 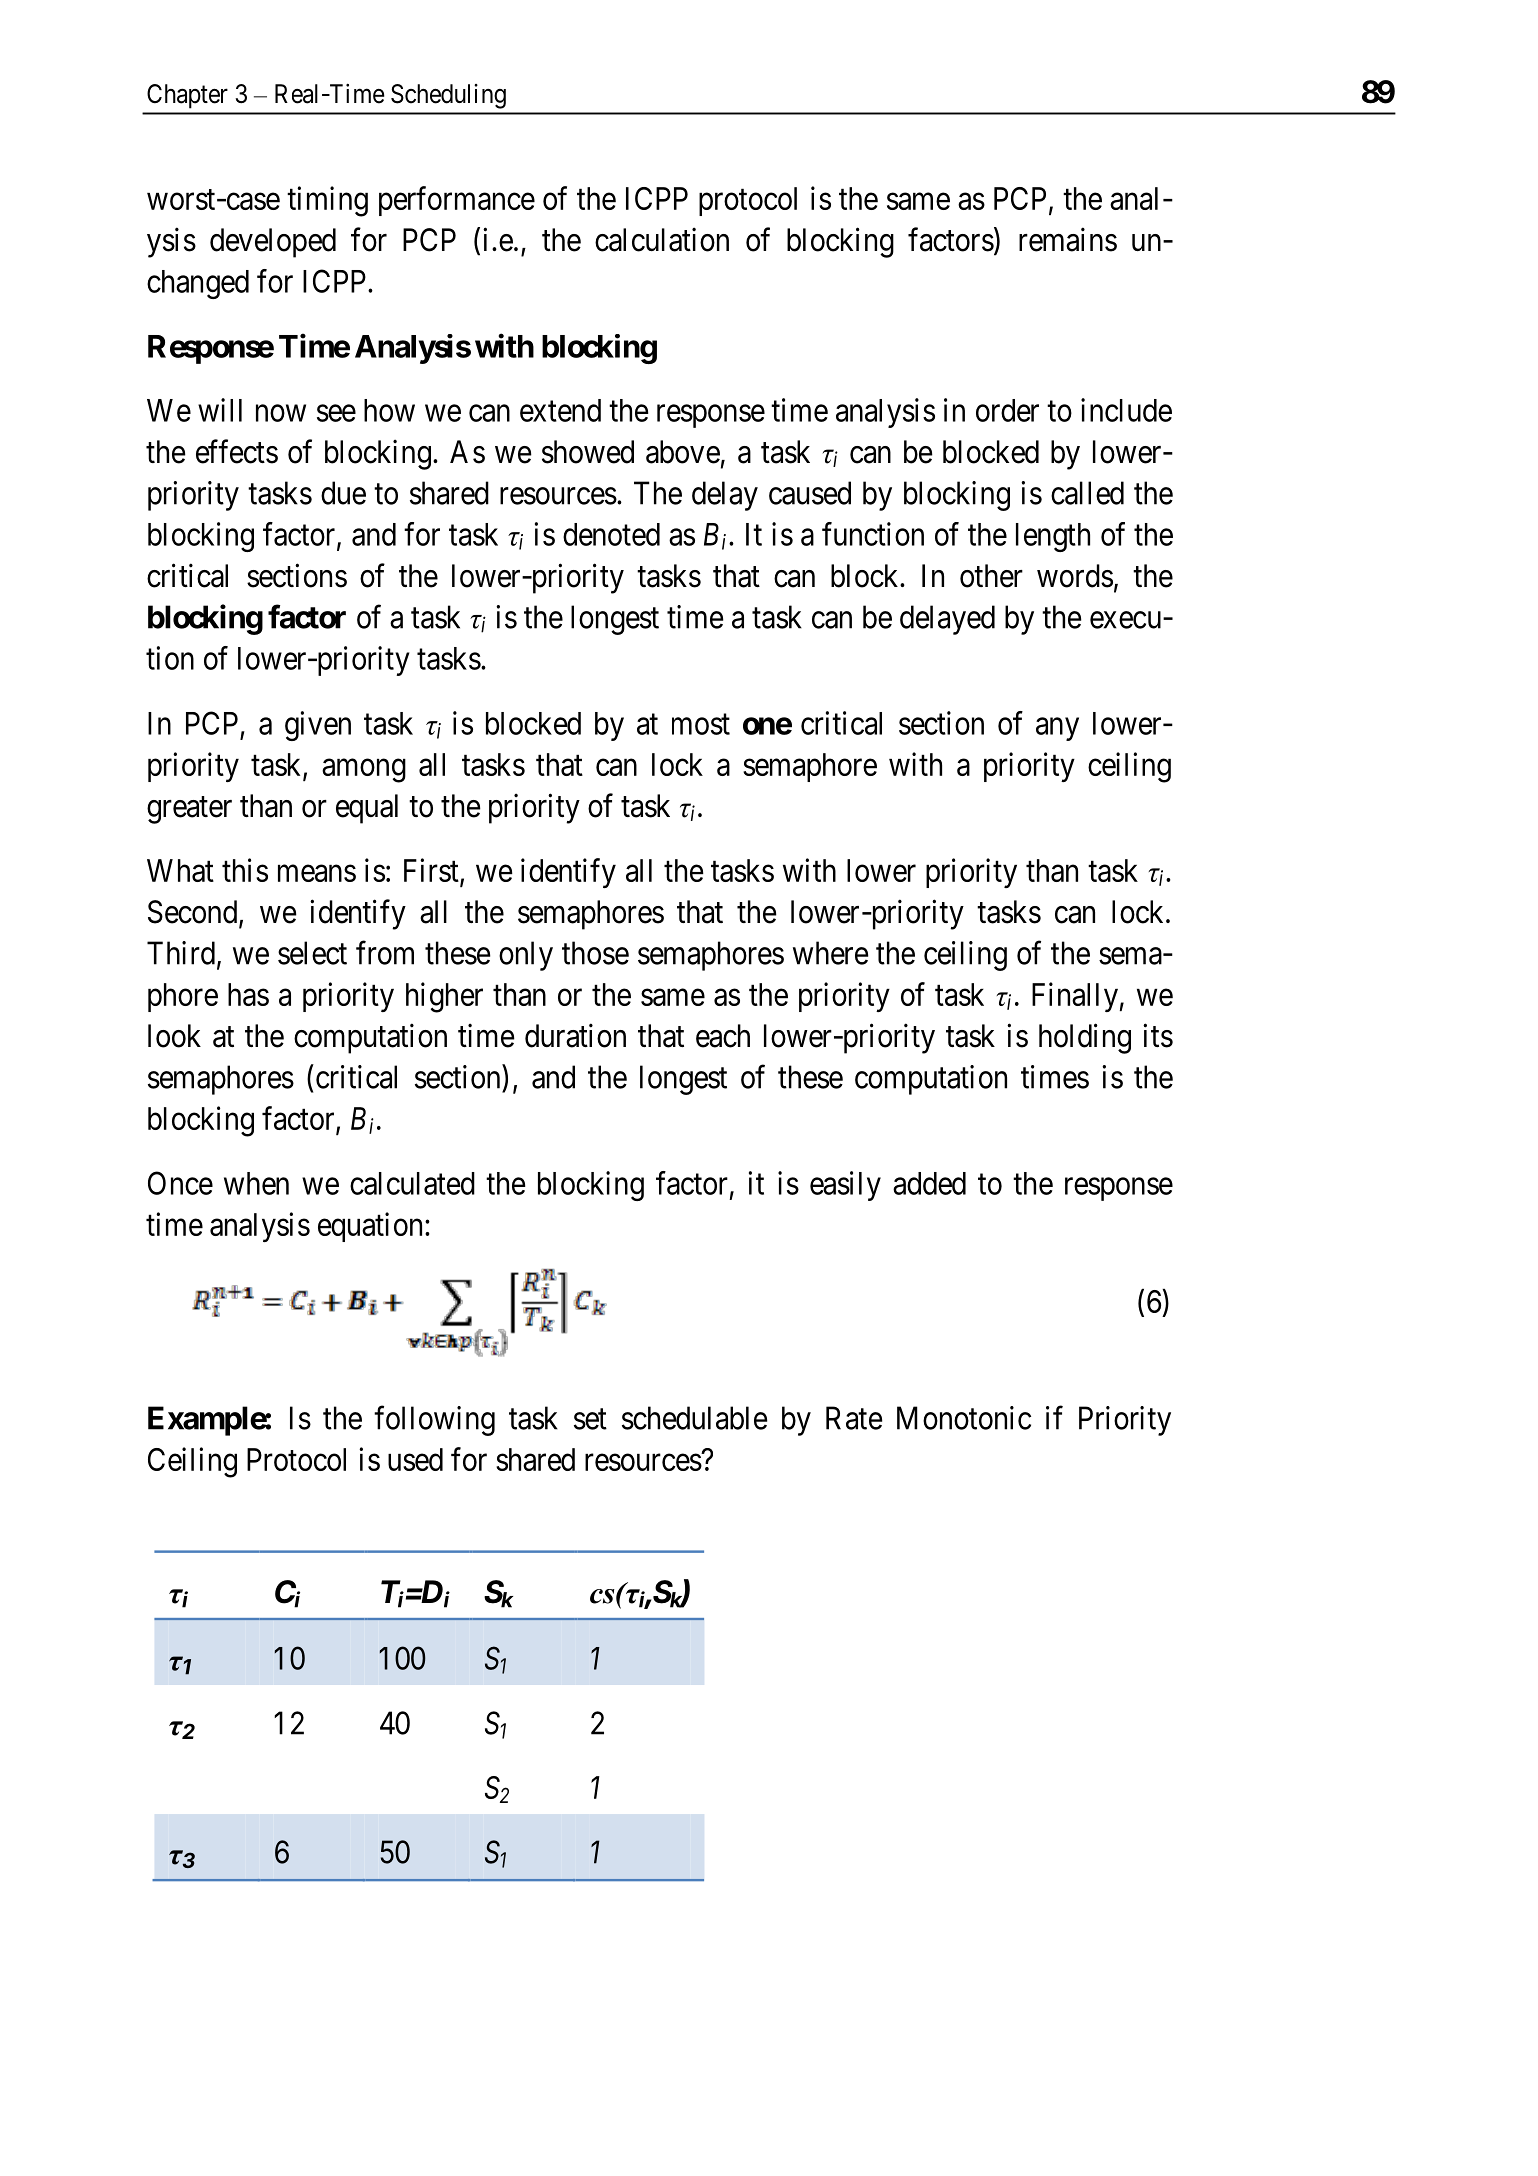 I want to click on when, so click(x=256, y=1183).
